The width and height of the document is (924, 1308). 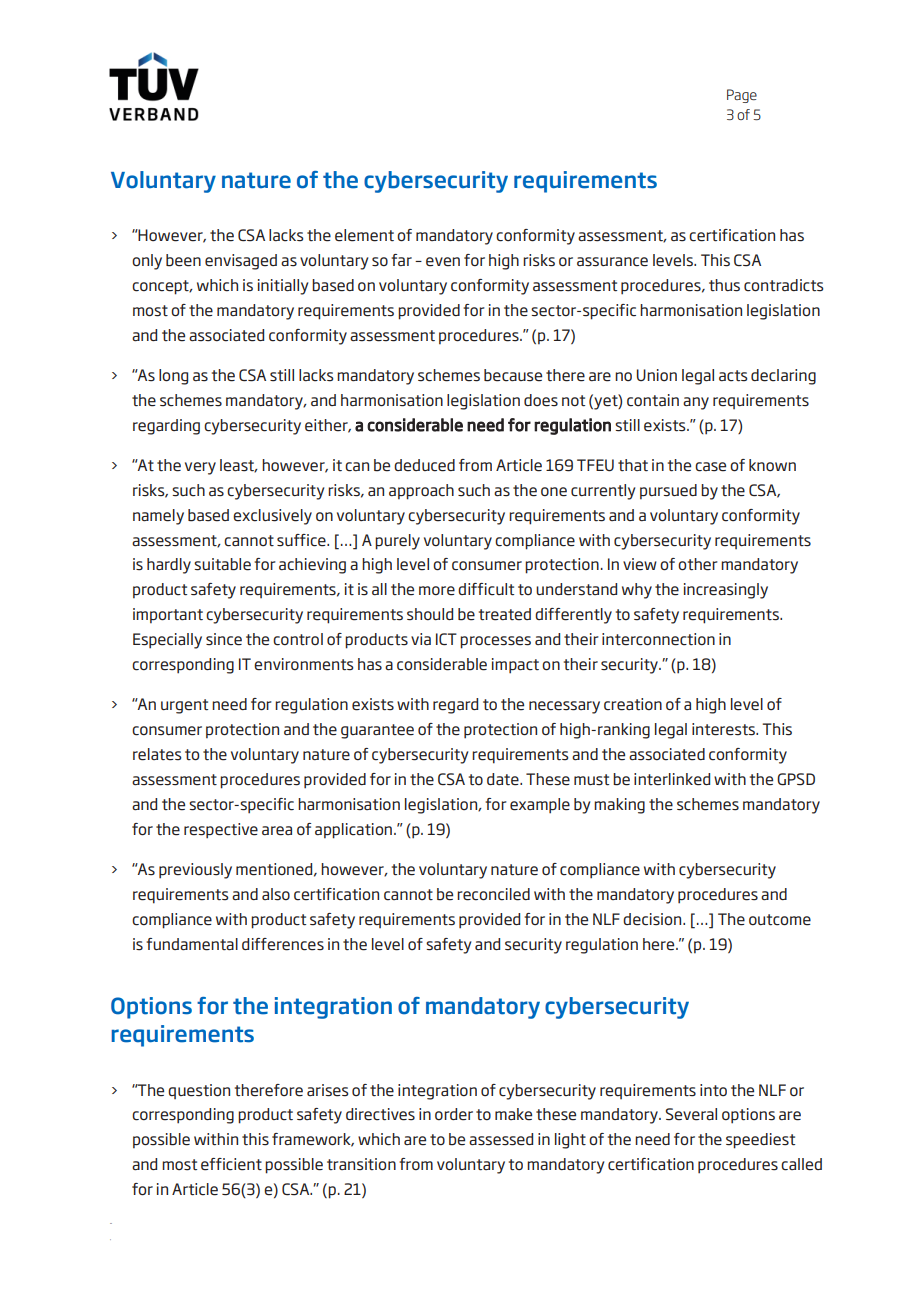 What do you see at coordinates (200, 468) in the document?
I see `very` at bounding box center [200, 468].
